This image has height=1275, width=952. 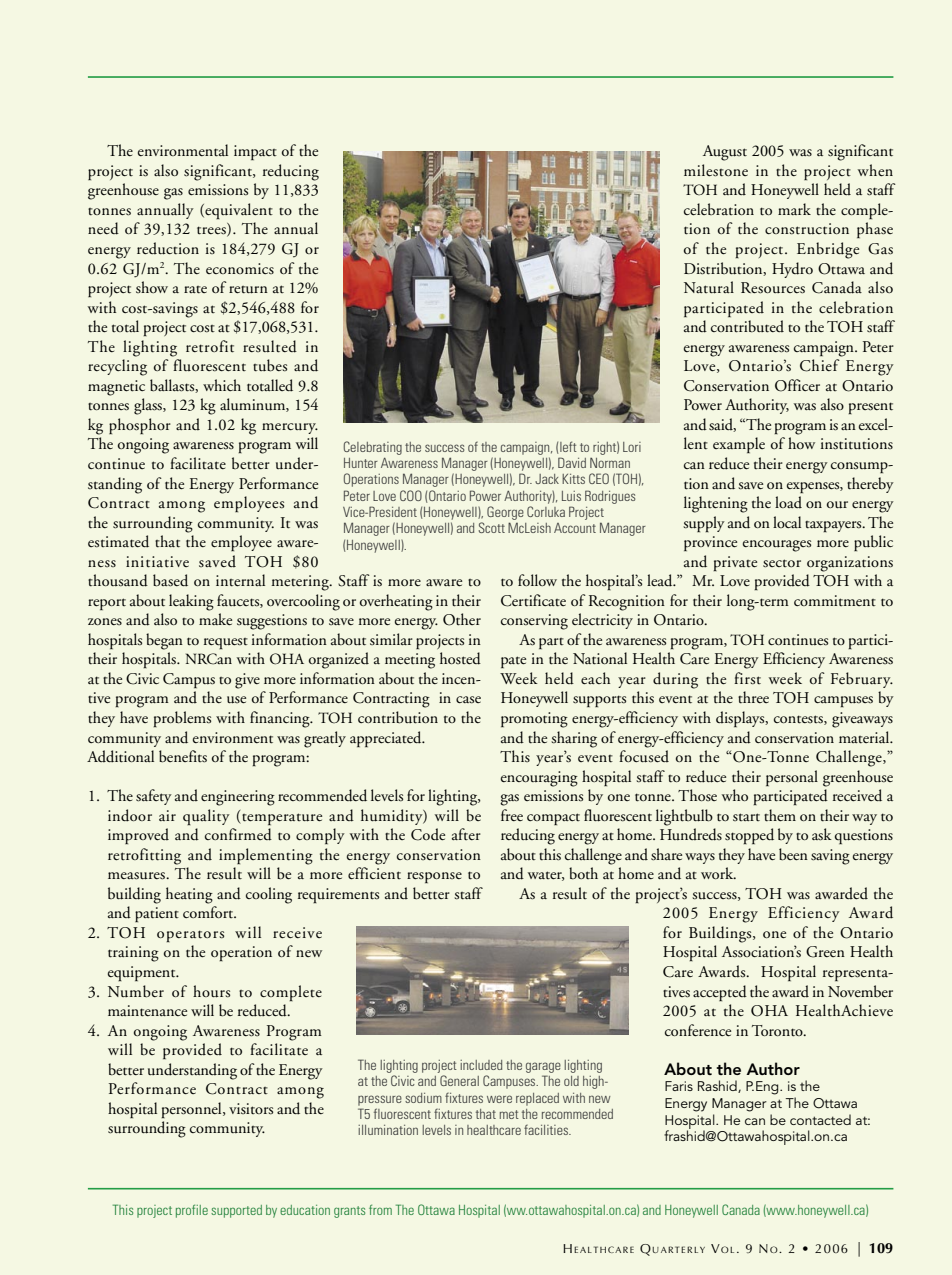 What do you see at coordinates (255, 152) in the image?
I see `impact` at bounding box center [255, 152].
